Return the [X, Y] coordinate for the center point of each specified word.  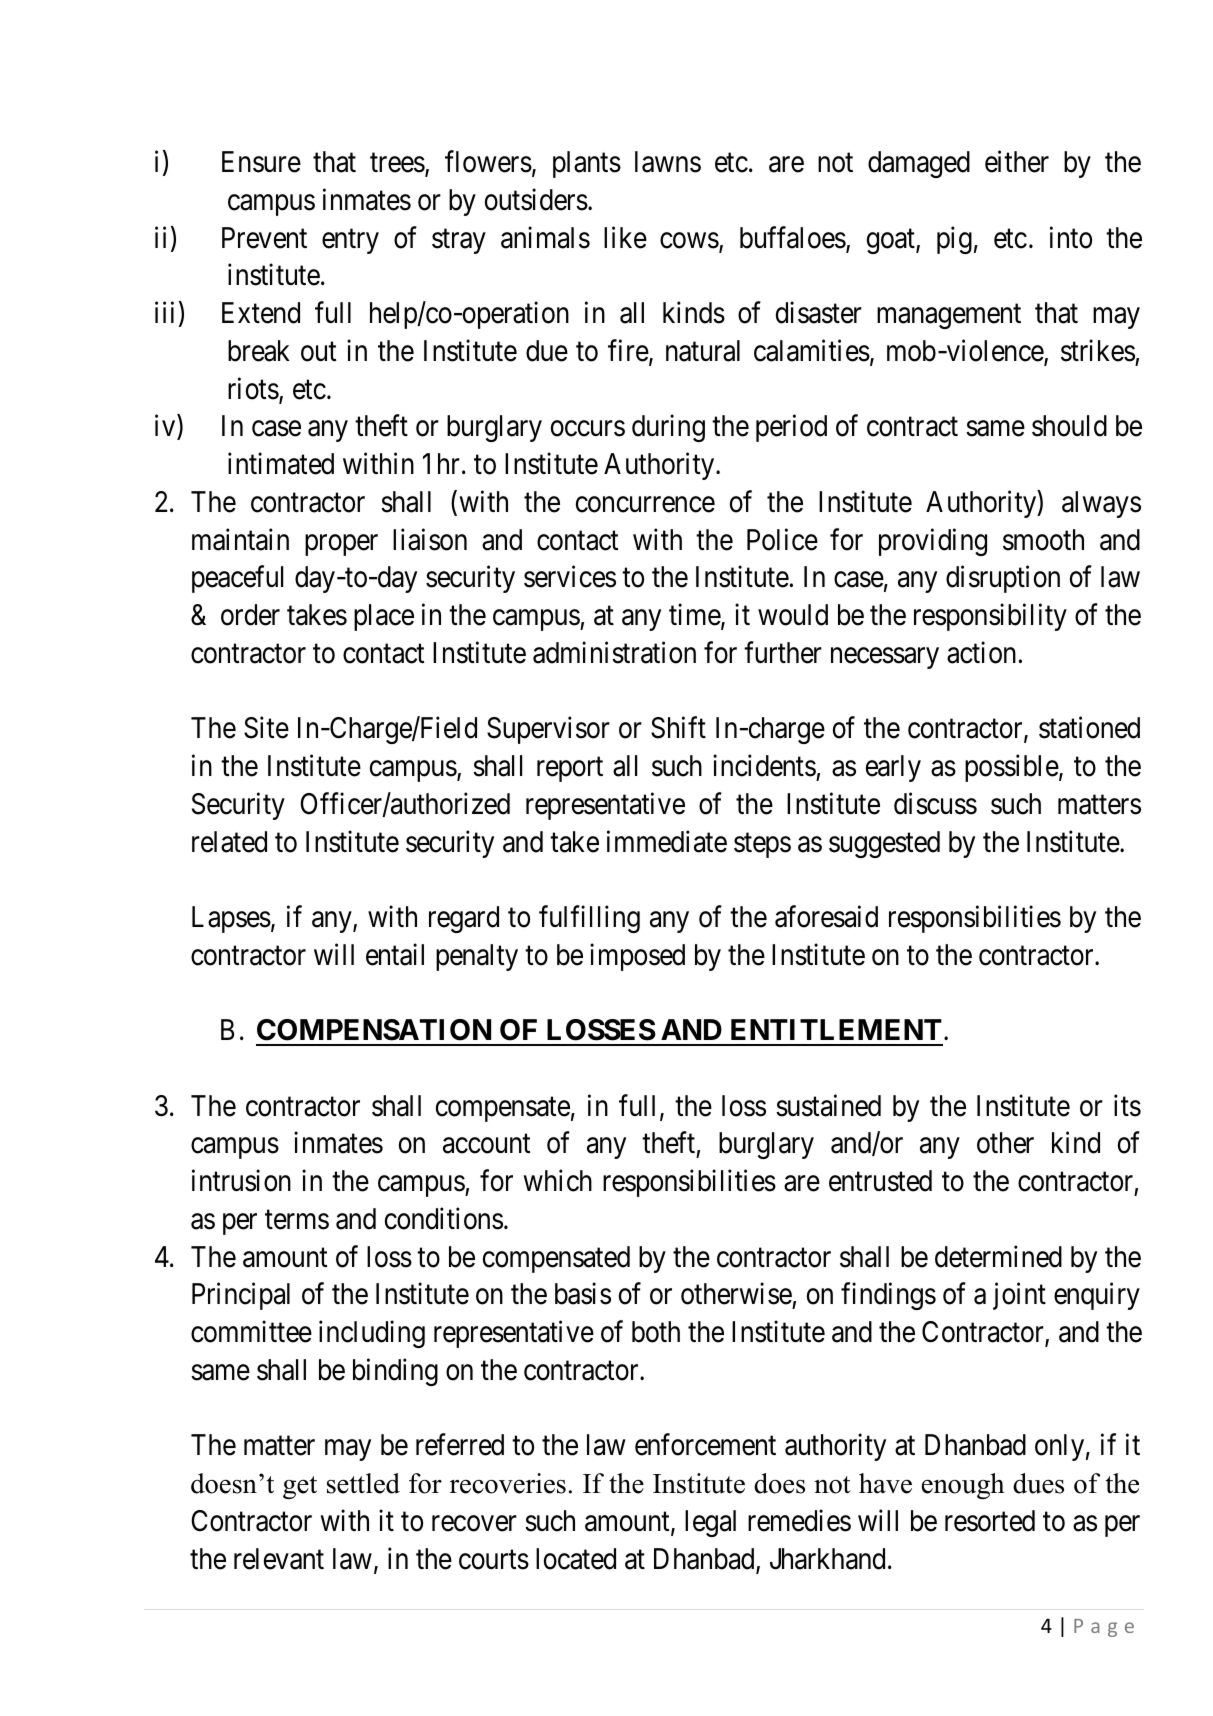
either [1017, 162]
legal [710, 1523]
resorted [990, 1521]
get [300, 1487]
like [625, 237]
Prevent [264, 238]
